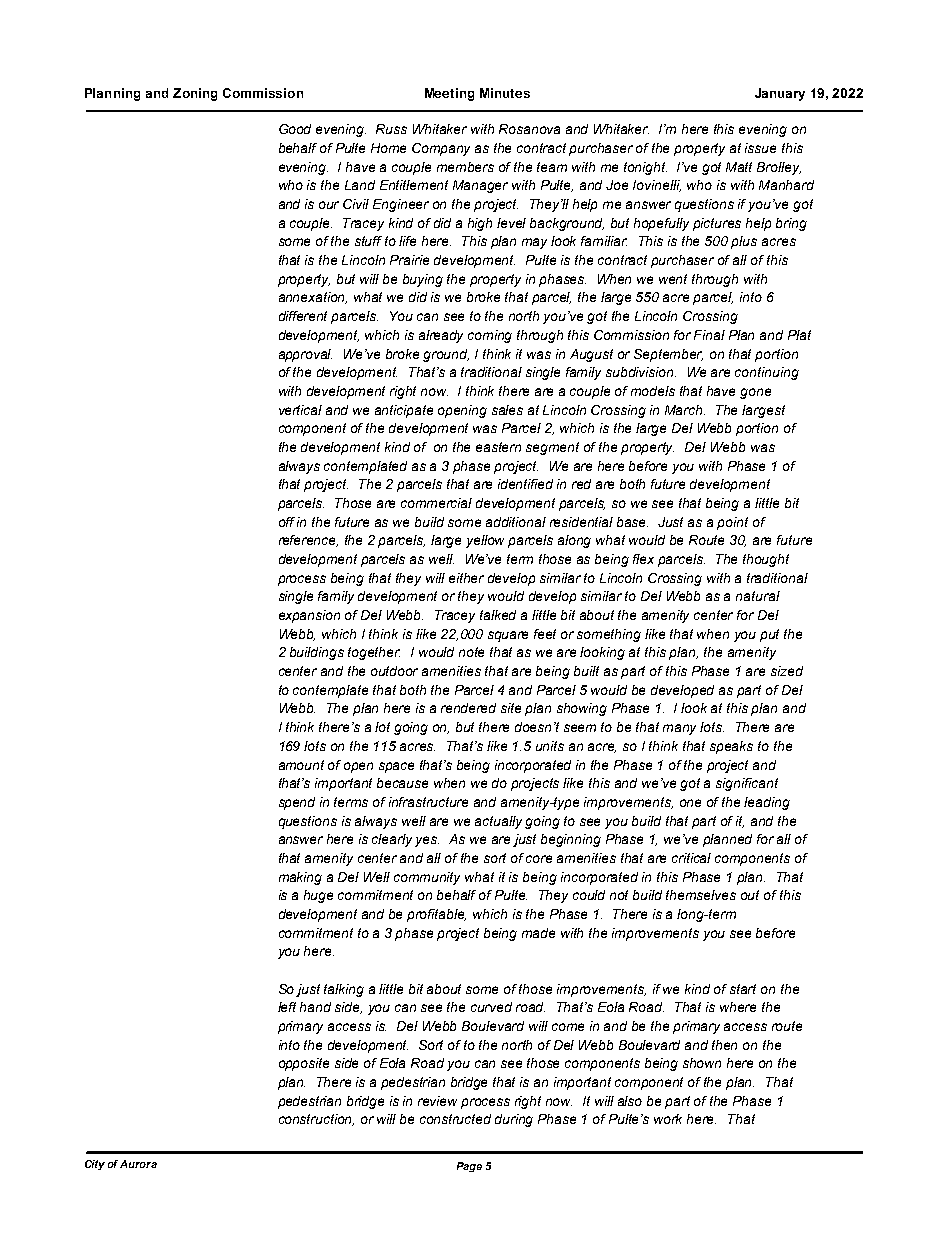 This page has height=1233, width=952. What do you see at coordinates (760, 148) in the page?
I see `issue` at bounding box center [760, 148].
